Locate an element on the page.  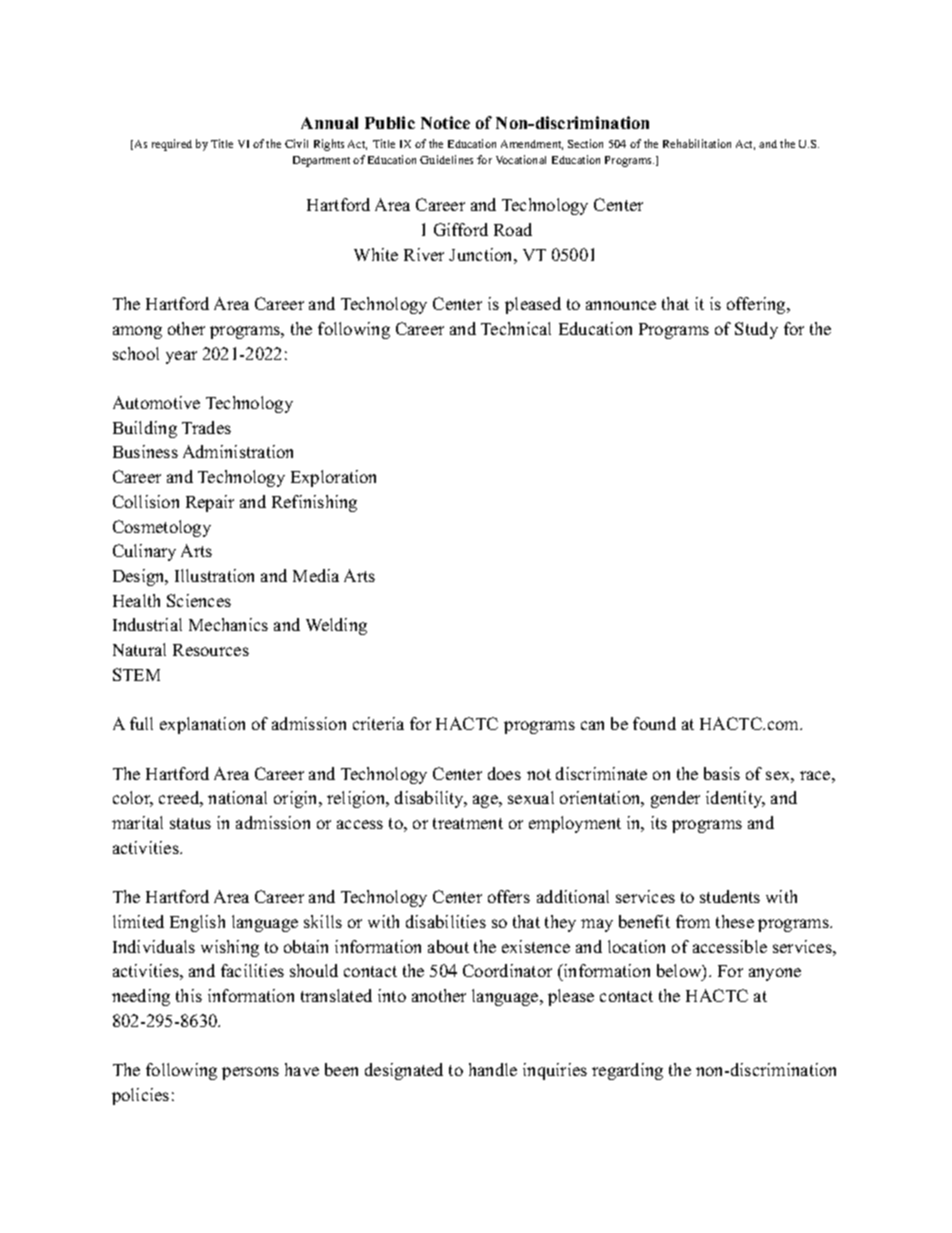
Administration is located at coordinates (238, 451).
